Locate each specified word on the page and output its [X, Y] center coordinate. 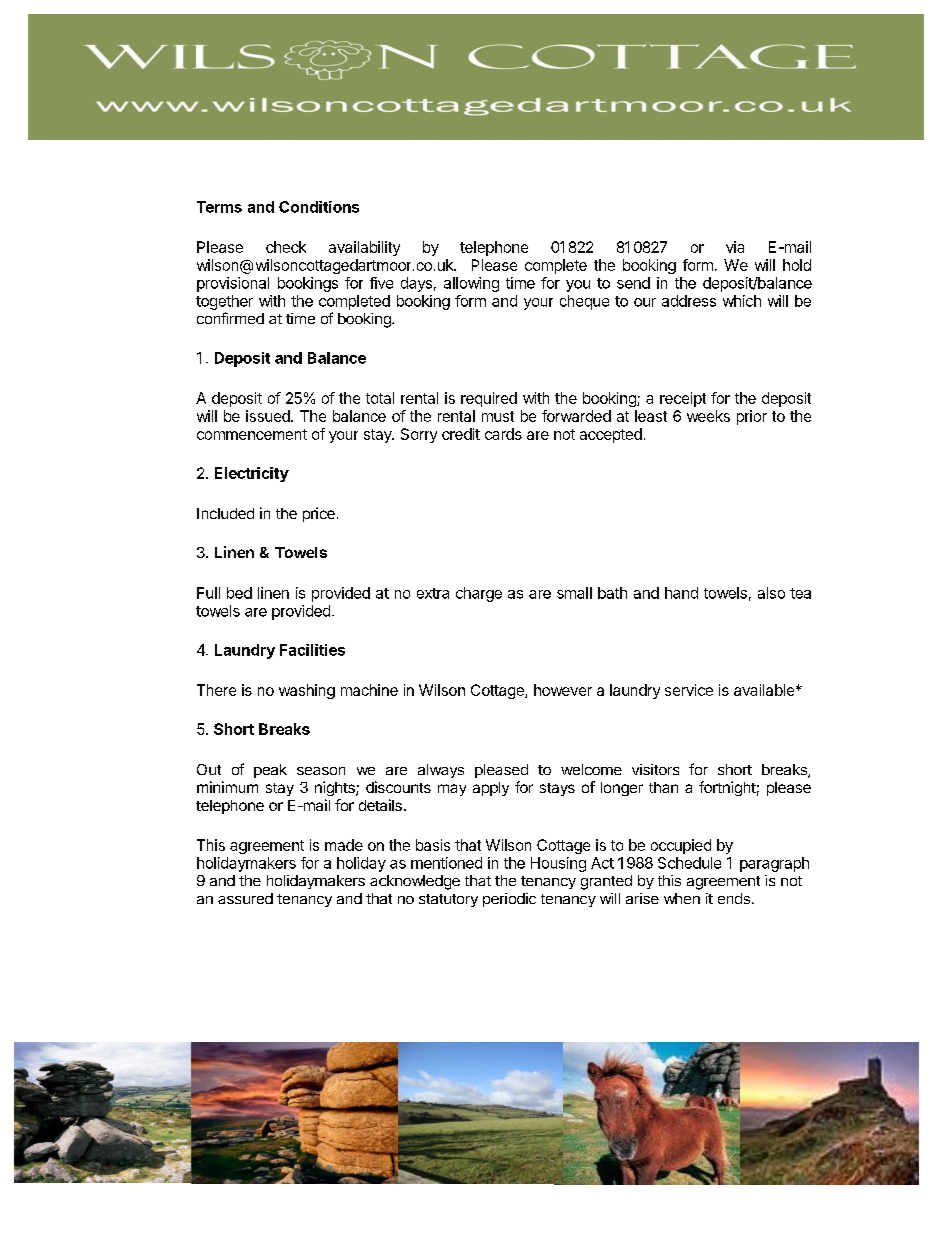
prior [752, 417]
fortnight [727, 788]
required [489, 399]
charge [479, 594]
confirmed [230, 318]
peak [270, 771]
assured [245, 898]
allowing [471, 284]
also [771, 593]
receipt [683, 399]
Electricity [252, 474]
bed [239, 593]
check [286, 247]
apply [491, 789]
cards [503, 434]
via [735, 247]
